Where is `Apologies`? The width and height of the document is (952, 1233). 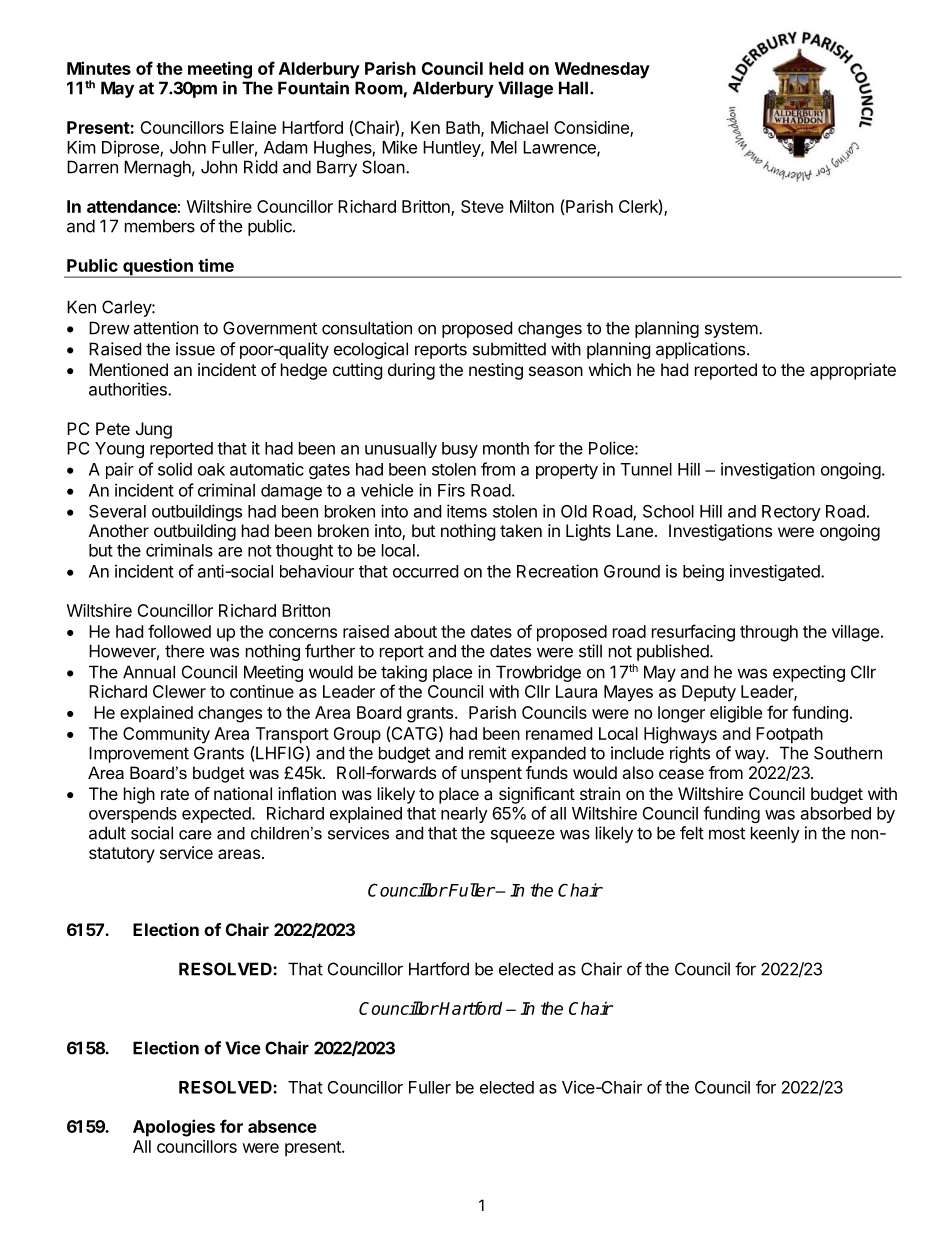
Apologies is located at coordinates (174, 1128).
